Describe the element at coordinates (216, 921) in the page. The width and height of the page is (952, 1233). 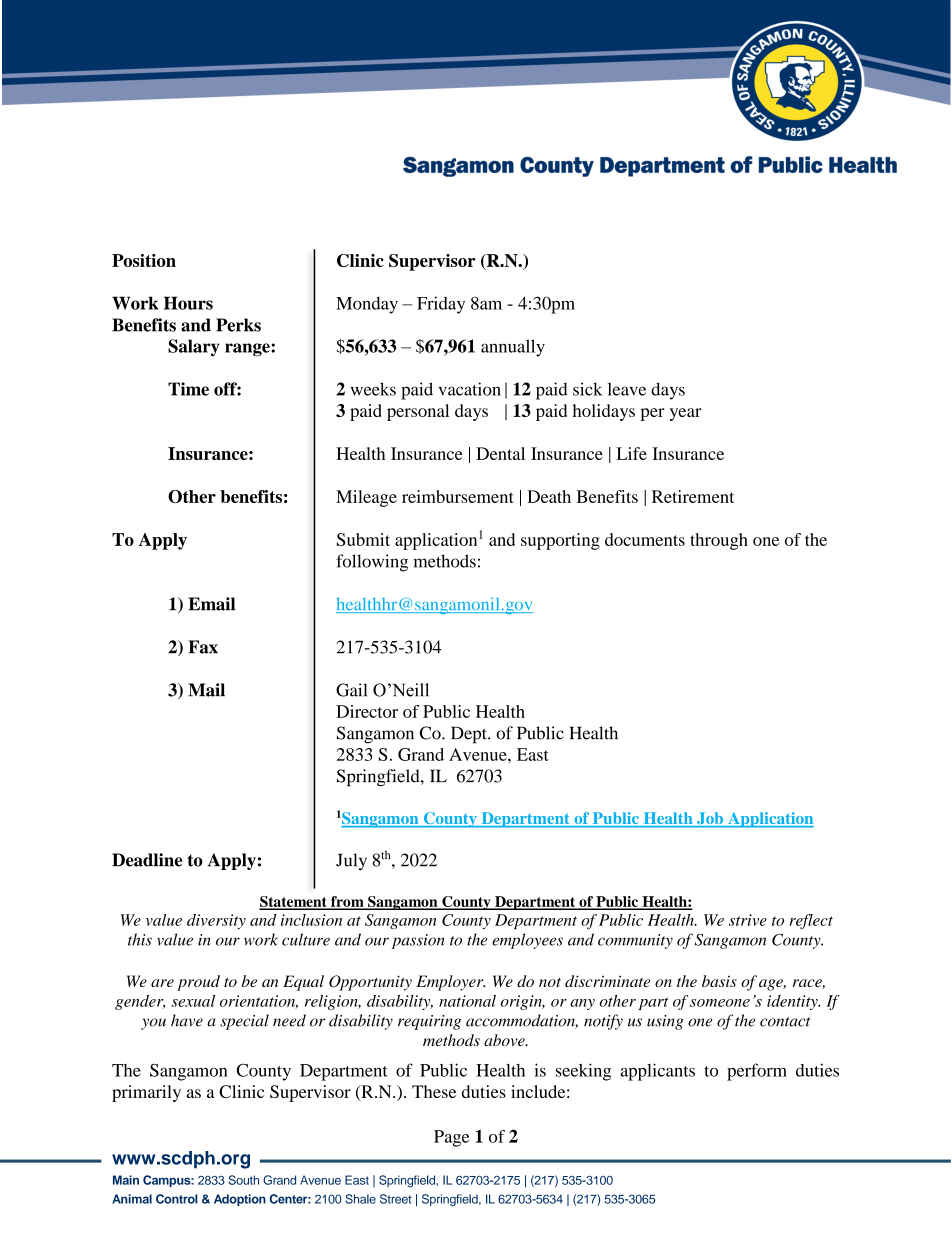
I see `diversity` at that location.
